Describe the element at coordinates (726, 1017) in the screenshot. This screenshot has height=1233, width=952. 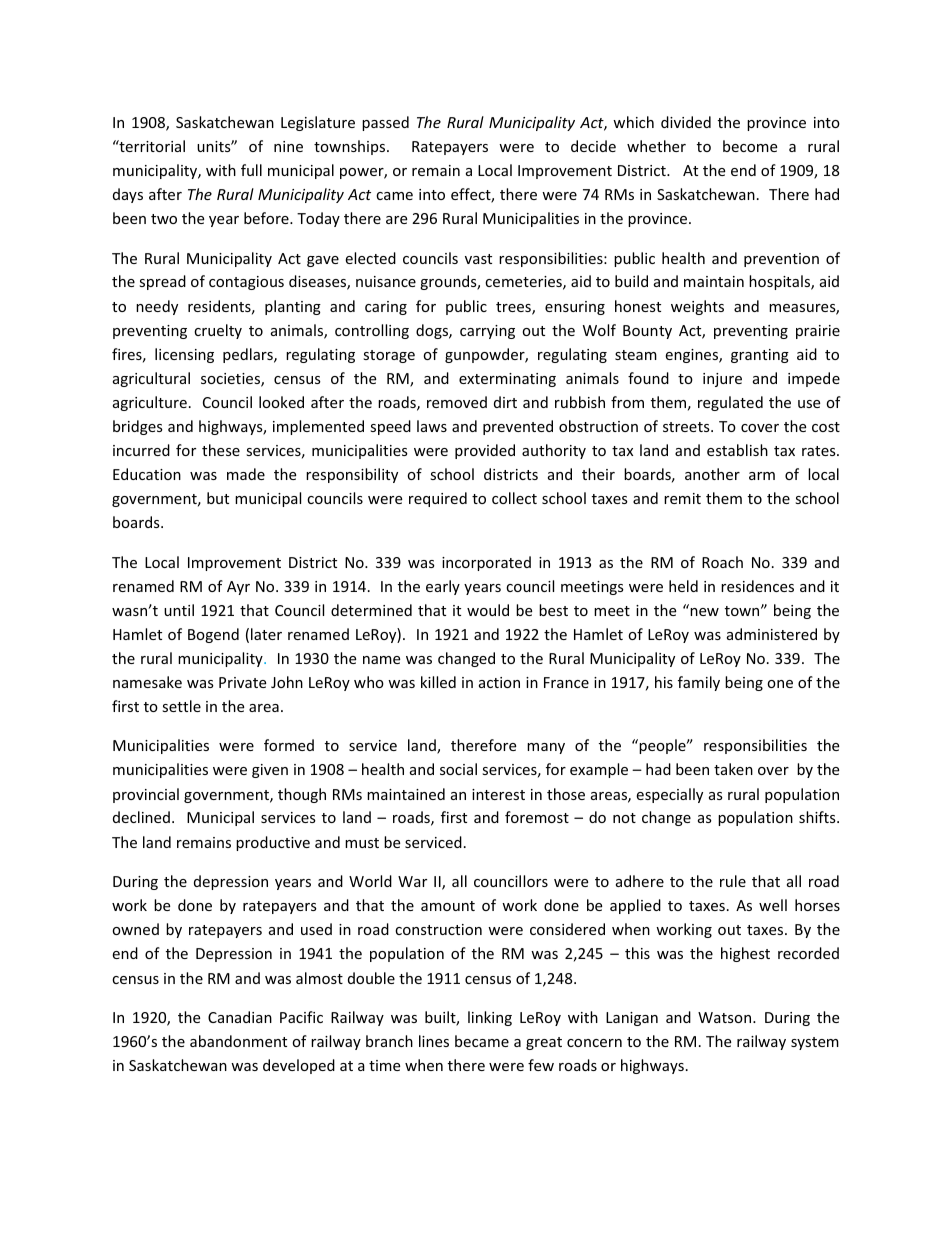
I see `Watson` at that location.
